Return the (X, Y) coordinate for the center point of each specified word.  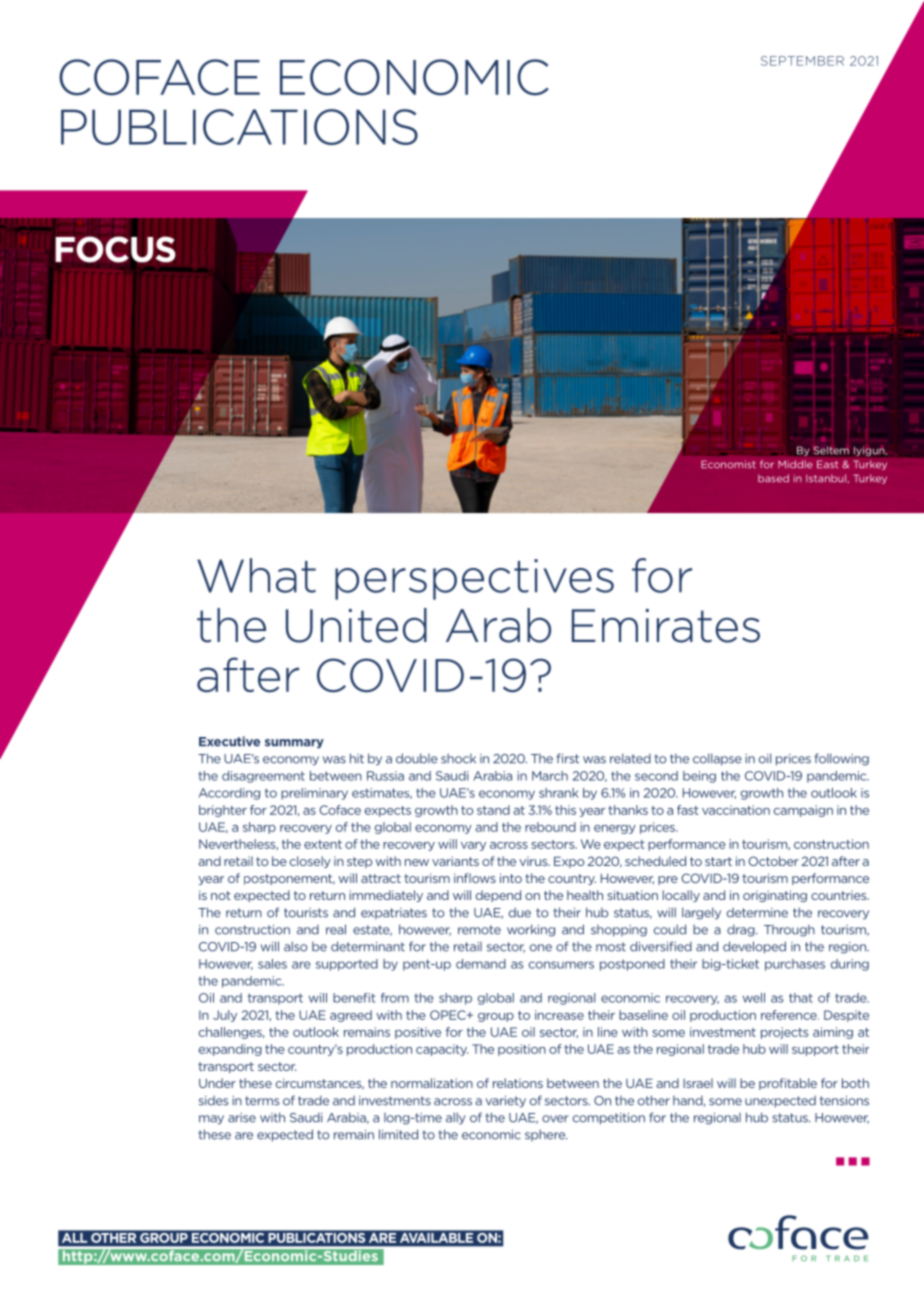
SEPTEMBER (802, 61)
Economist (728, 464)
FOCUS (115, 249)
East (827, 464)
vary (473, 846)
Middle (795, 464)
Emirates (666, 626)
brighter (223, 811)
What (256, 575)
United (356, 625)
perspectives (474, 579)
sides (214, 1101)
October (773, 861)
